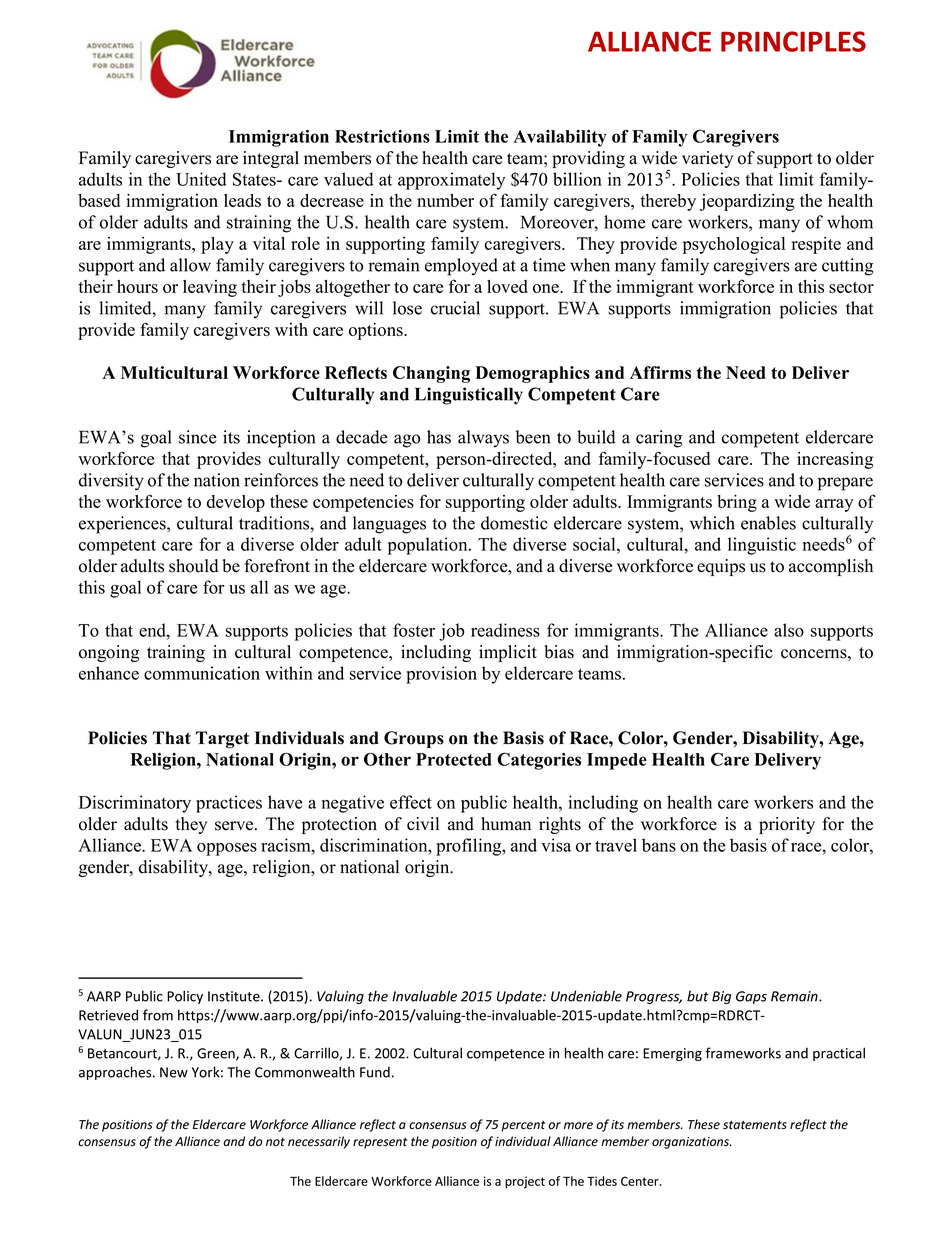 The width and height of the document is (952, 1233). I want to click on Affirms, so click(660, 372).
